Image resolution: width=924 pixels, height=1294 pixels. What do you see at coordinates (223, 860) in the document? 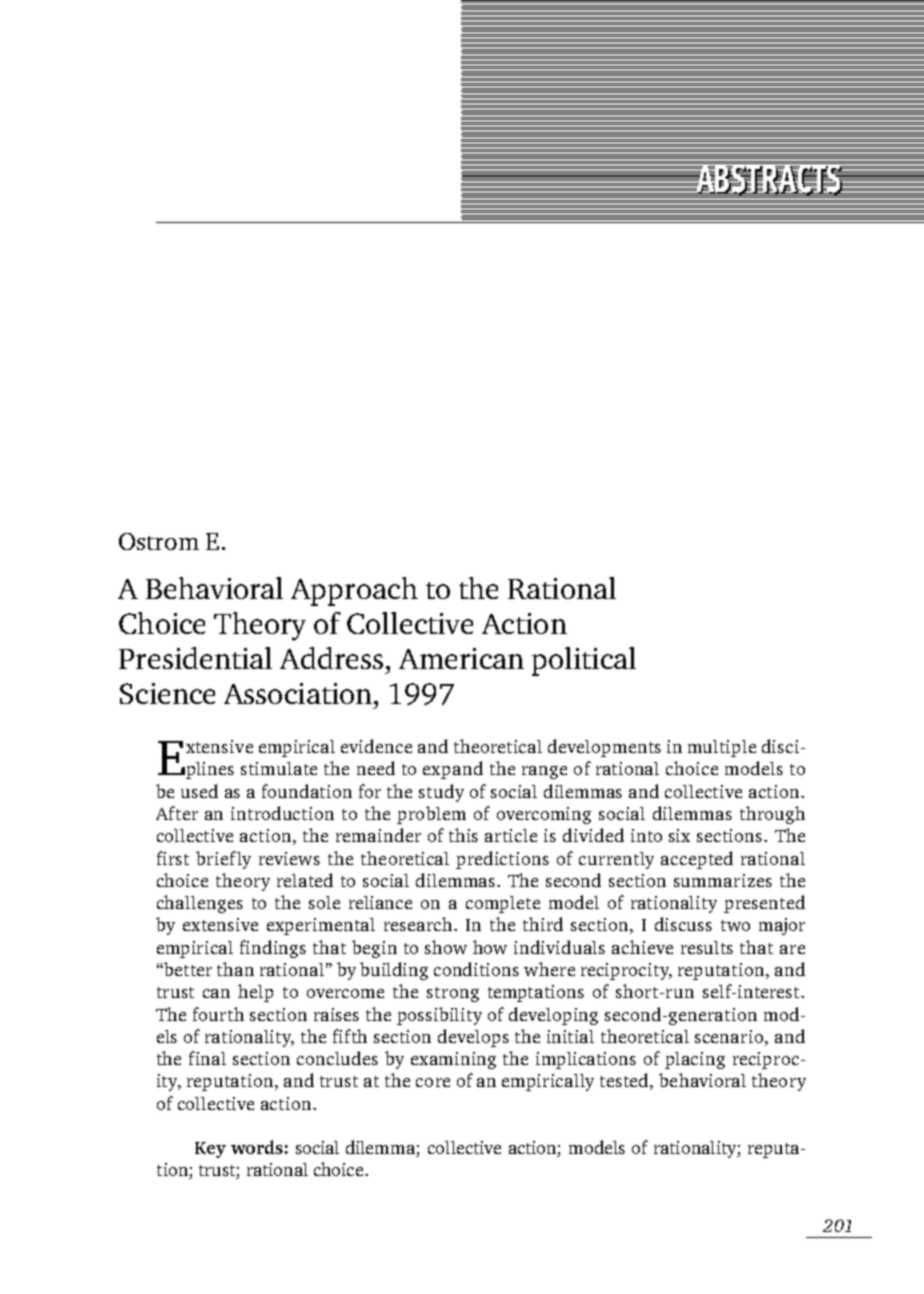
I see `briefly` at bounding box center [223, 860].
